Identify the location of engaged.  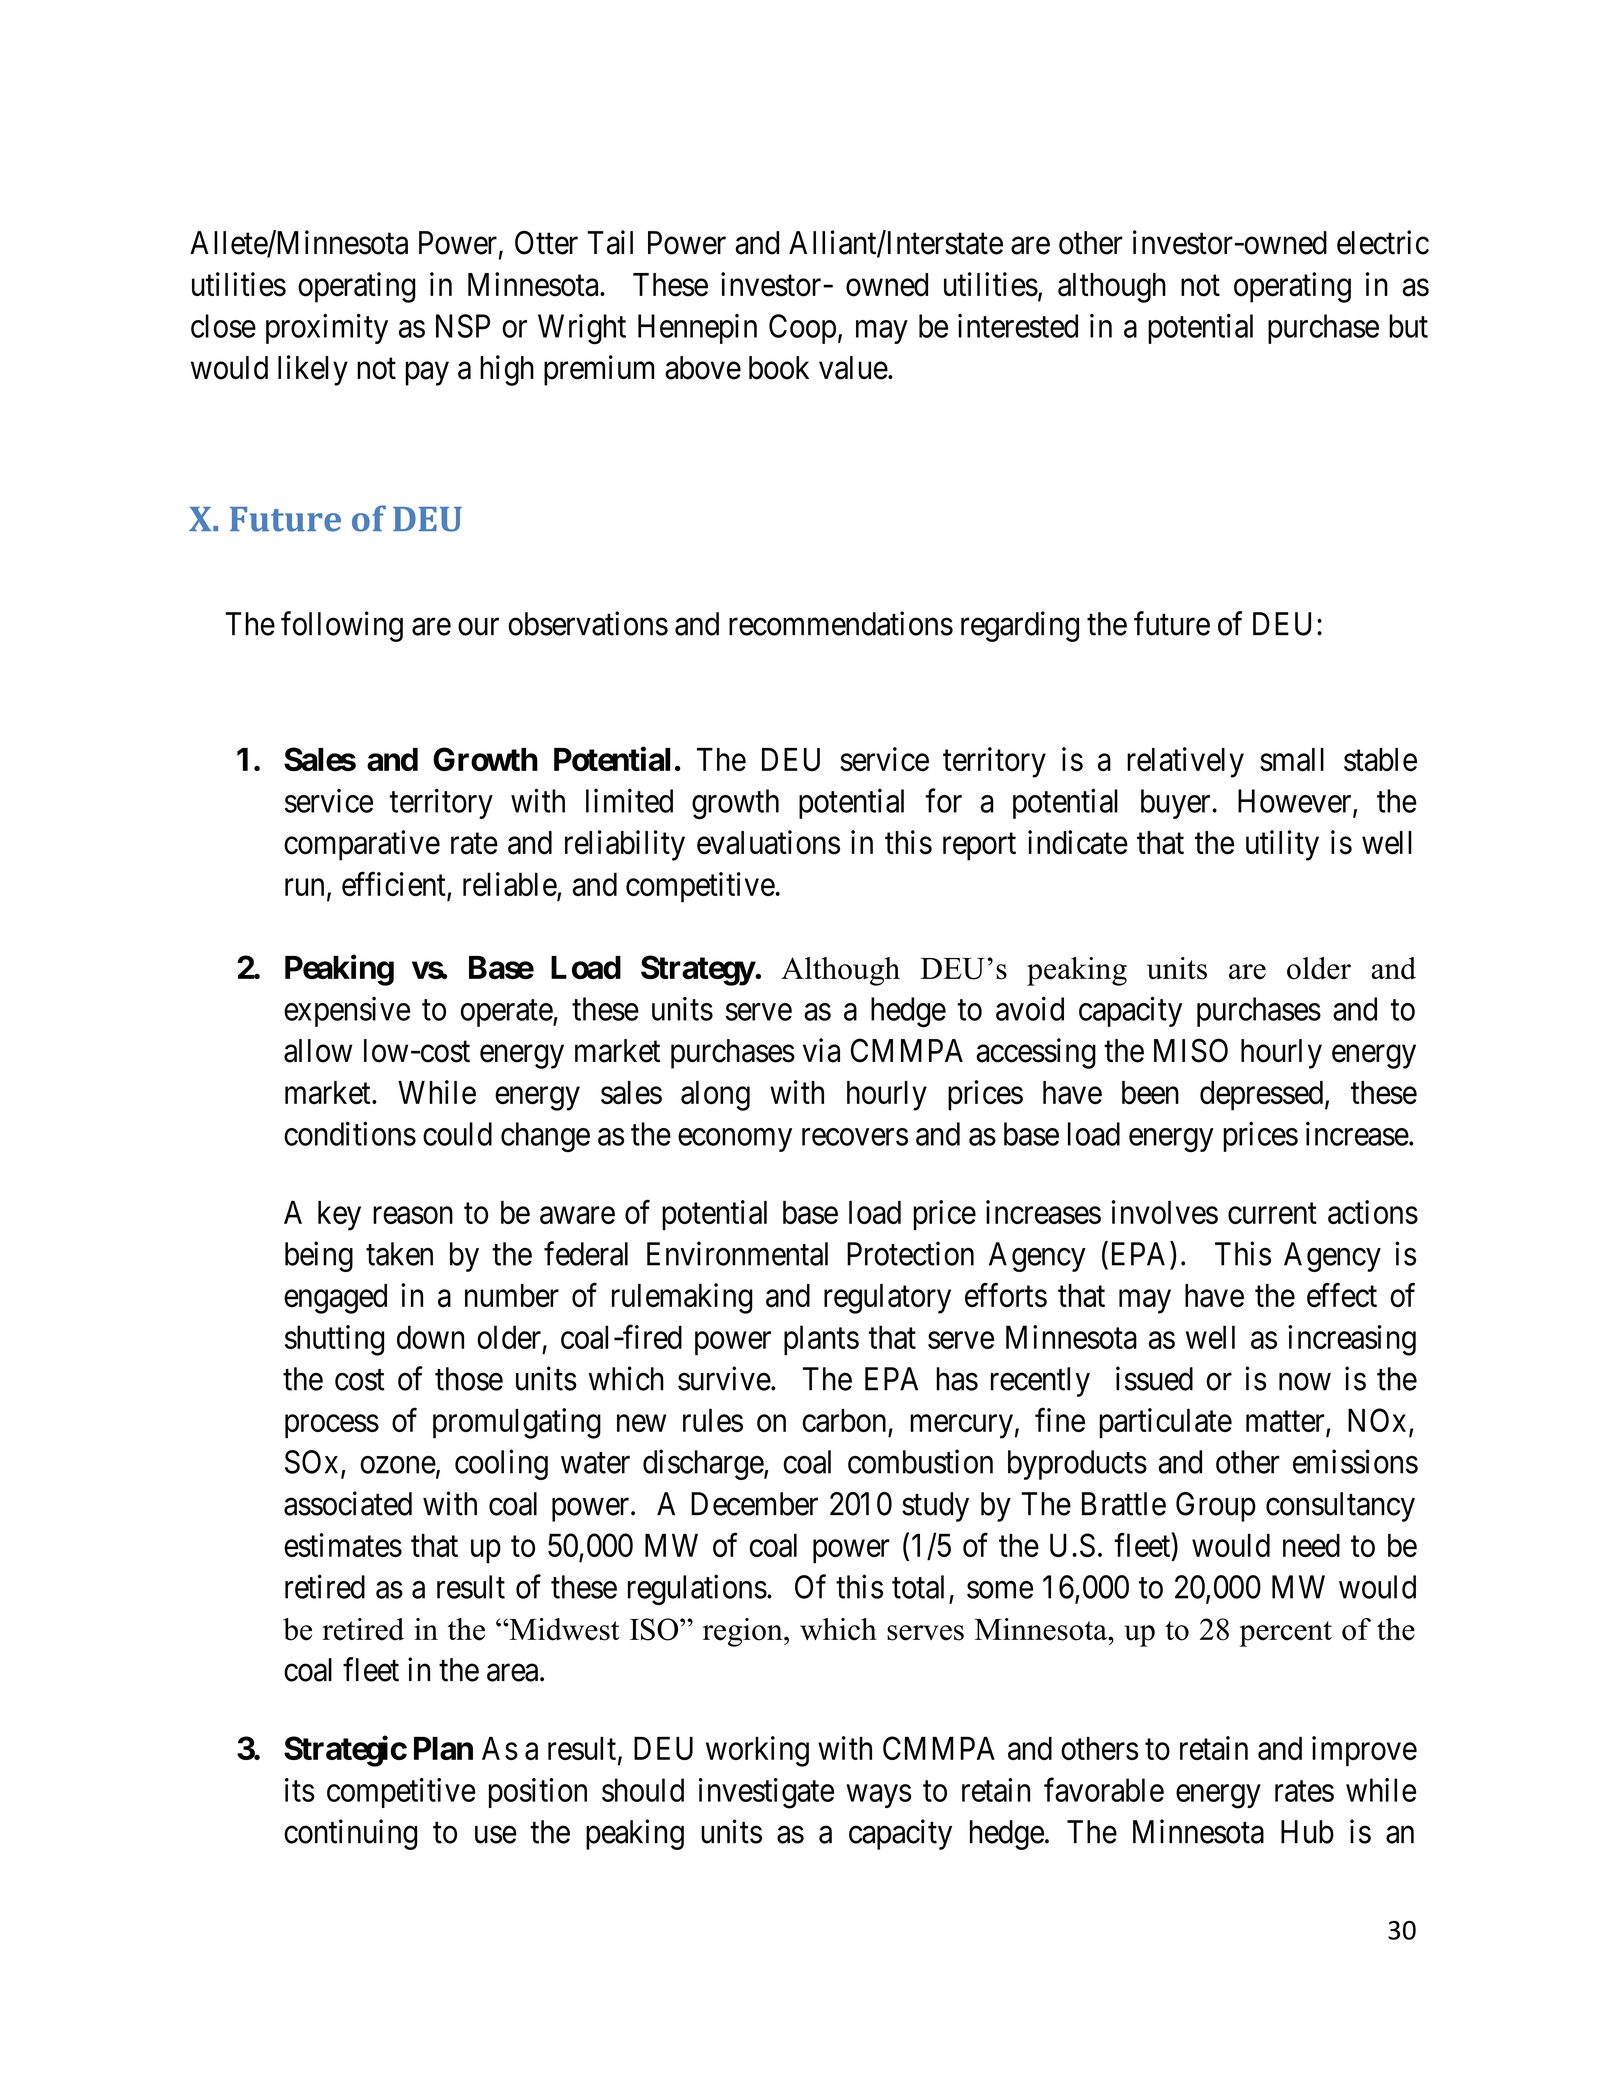
(335, 1299).
